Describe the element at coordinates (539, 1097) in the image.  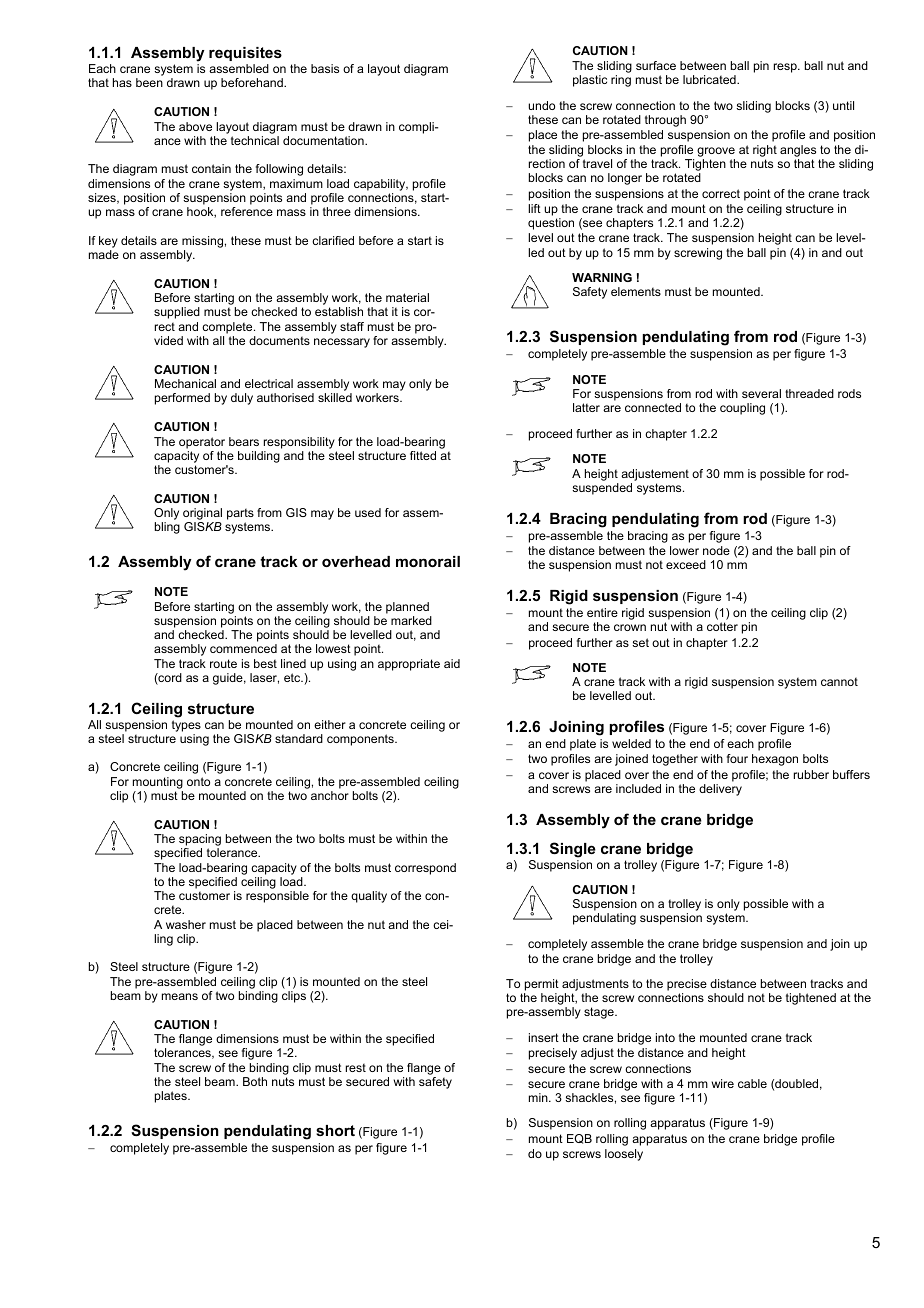
I see `min` at that location.
